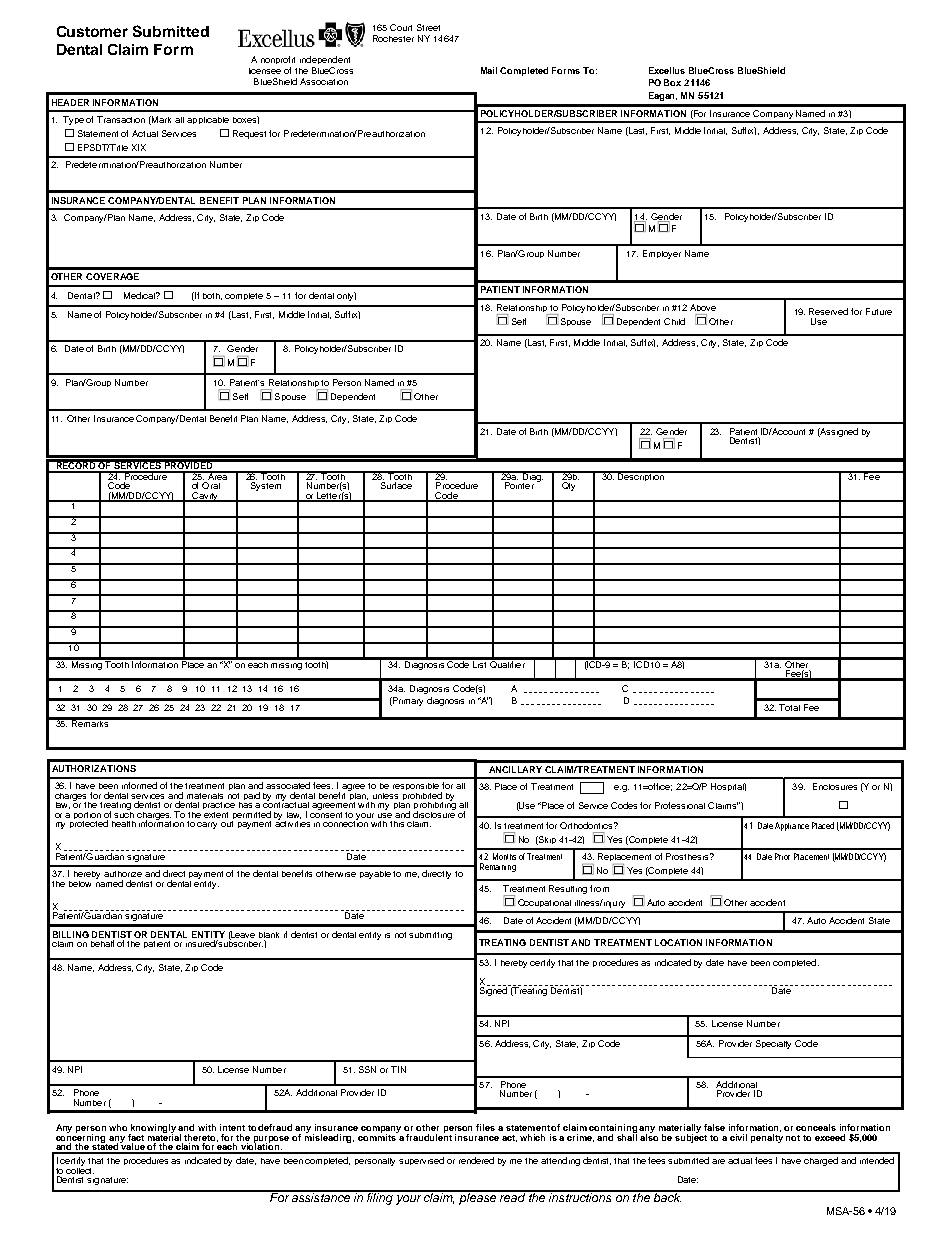 This image has height=1233, width=952. What do you see at coordinates (519, 485) in the image?
I see `Pointer` at bounding box center [519, 485].
